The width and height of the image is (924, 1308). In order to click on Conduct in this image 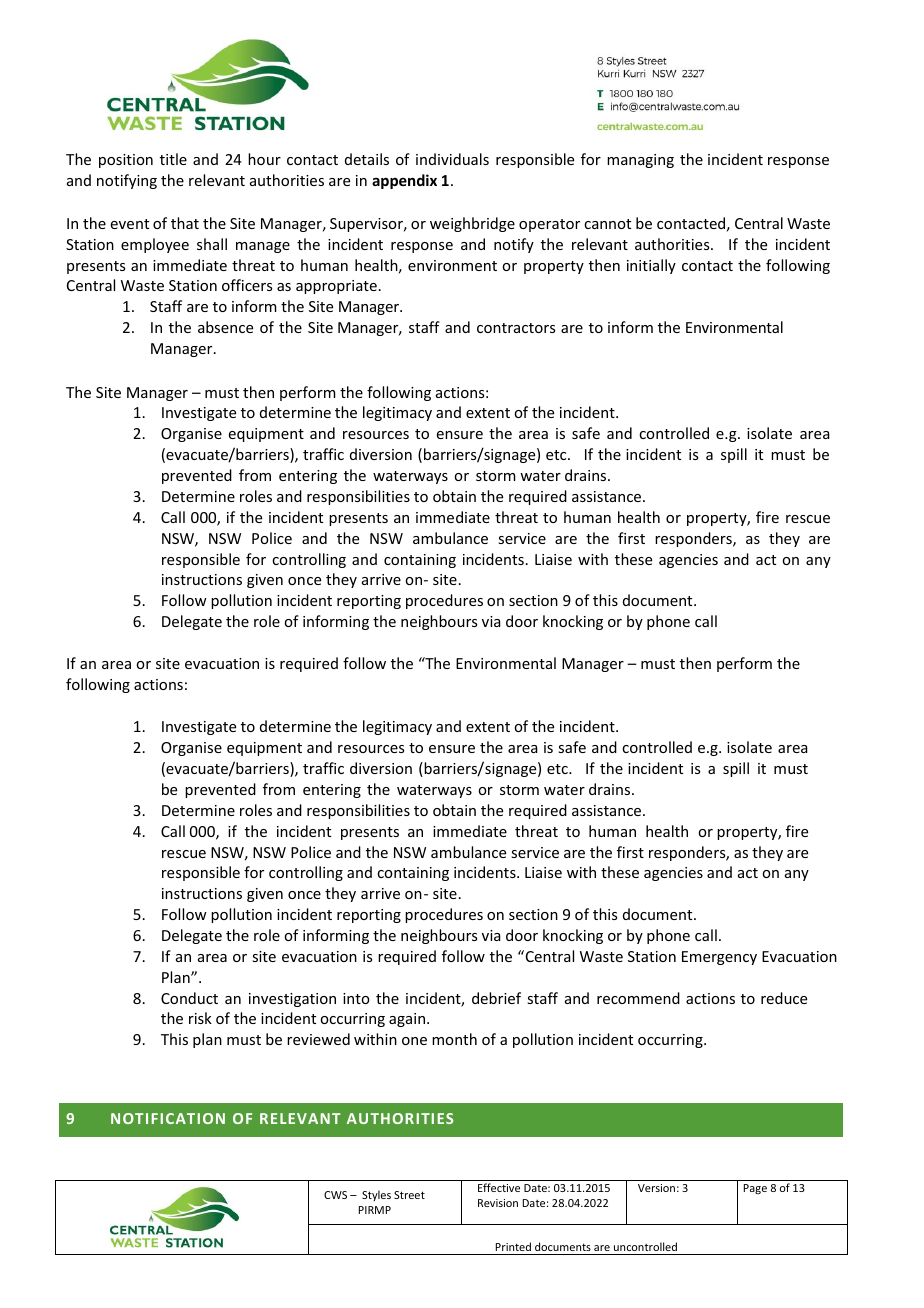, I will do `click(189, 998)`.
